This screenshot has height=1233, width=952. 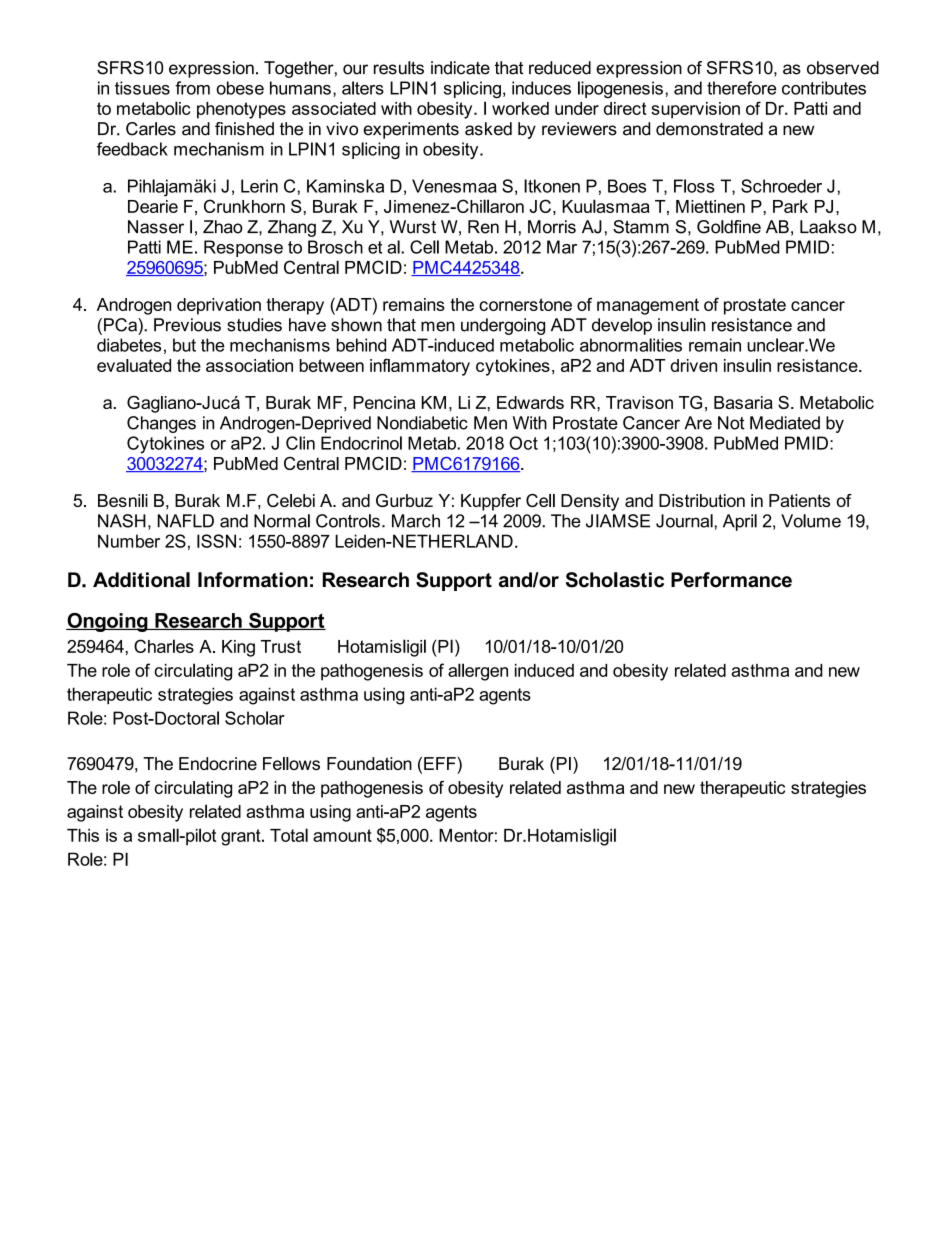 What do you see at coordinates (216, 541) in the screenshot?
I see `ISSN` at bounding box center [216, 541].
